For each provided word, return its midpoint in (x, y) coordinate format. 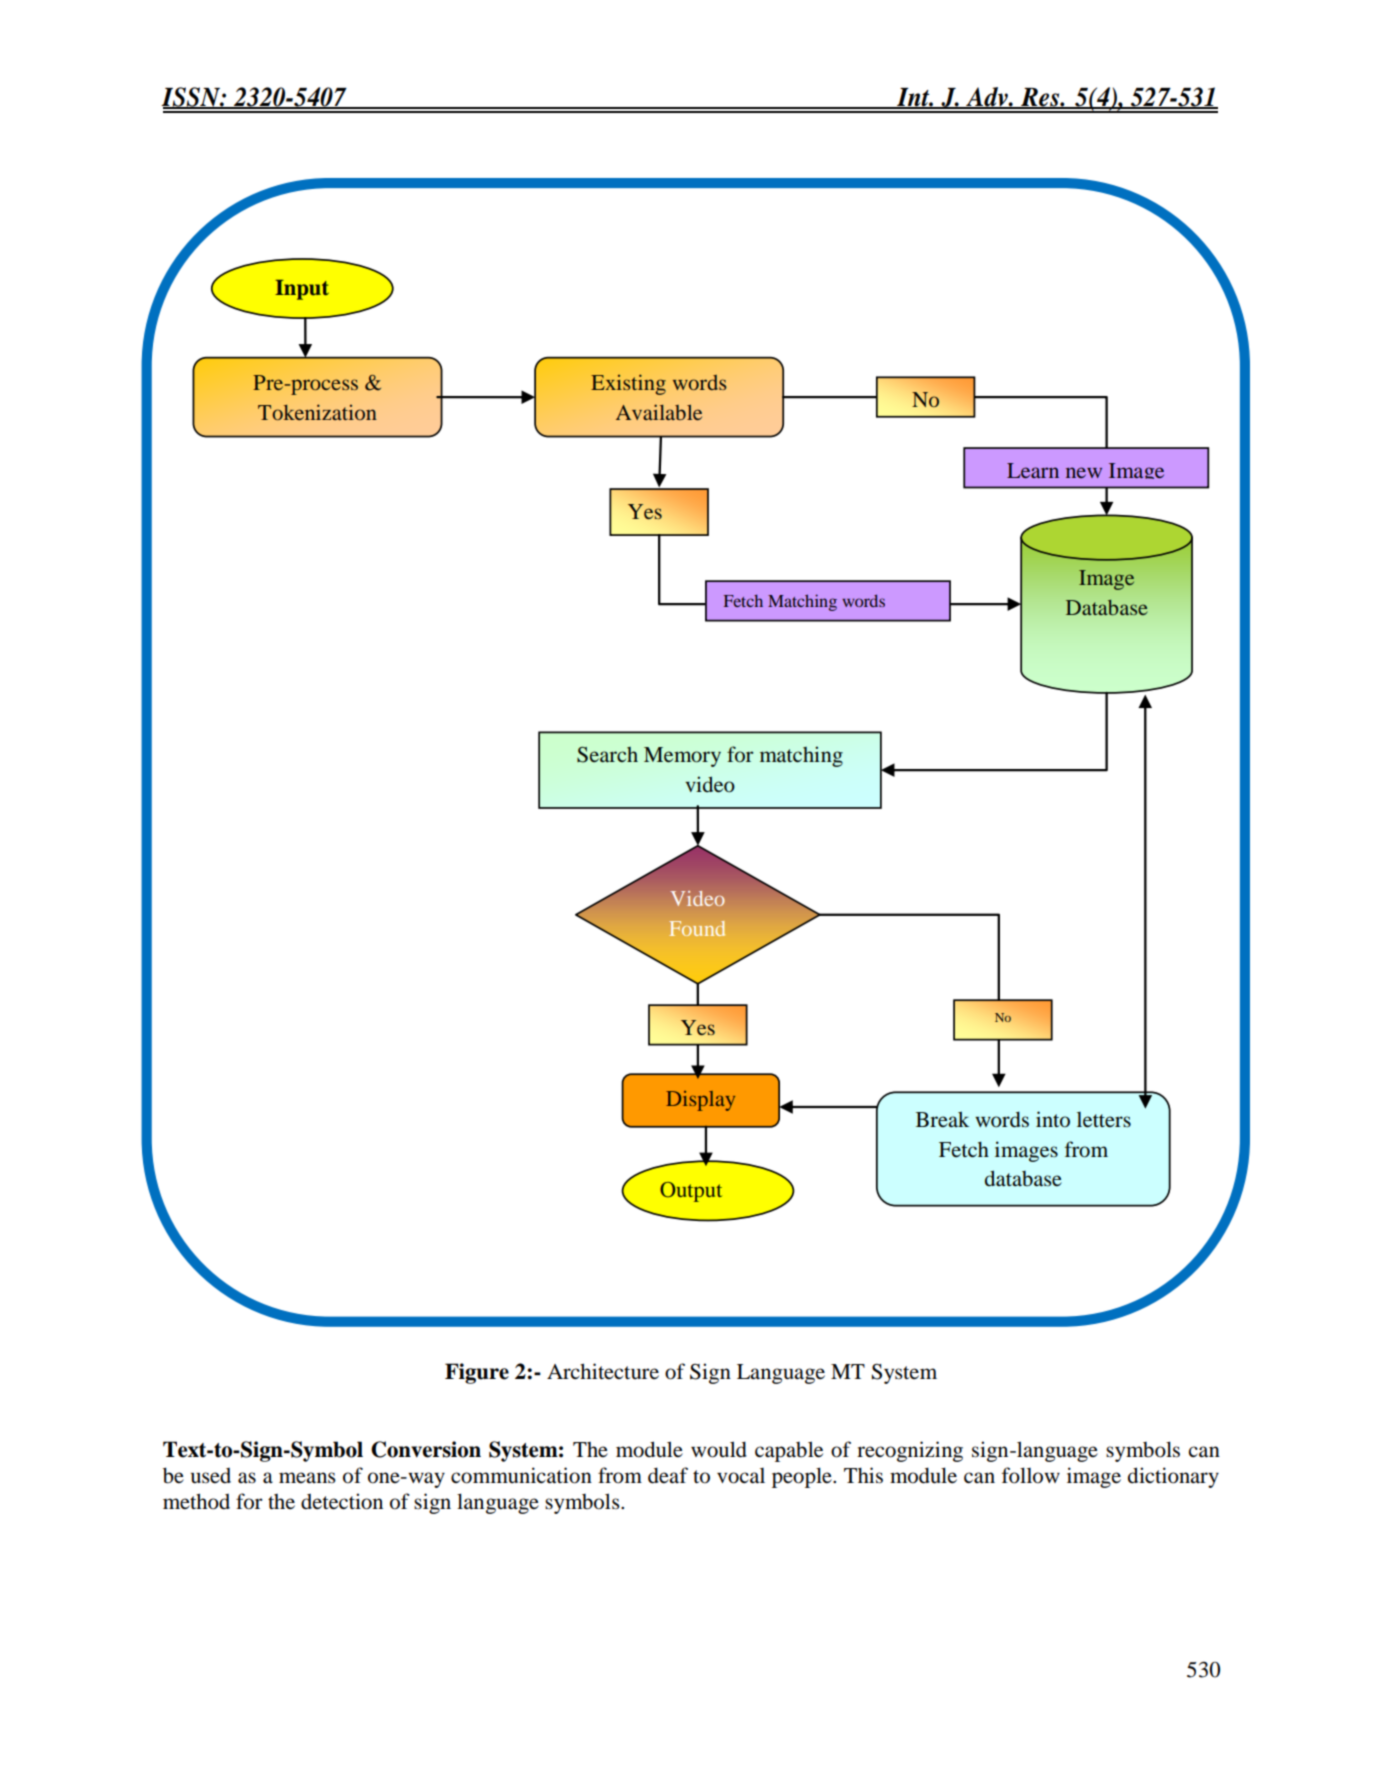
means (307, 1478)
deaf (668, 1475)
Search (607, 755)
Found (697, 928)
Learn (1033, 470)
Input (302, 290)
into (1053, 1119)
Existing (628, 384)
